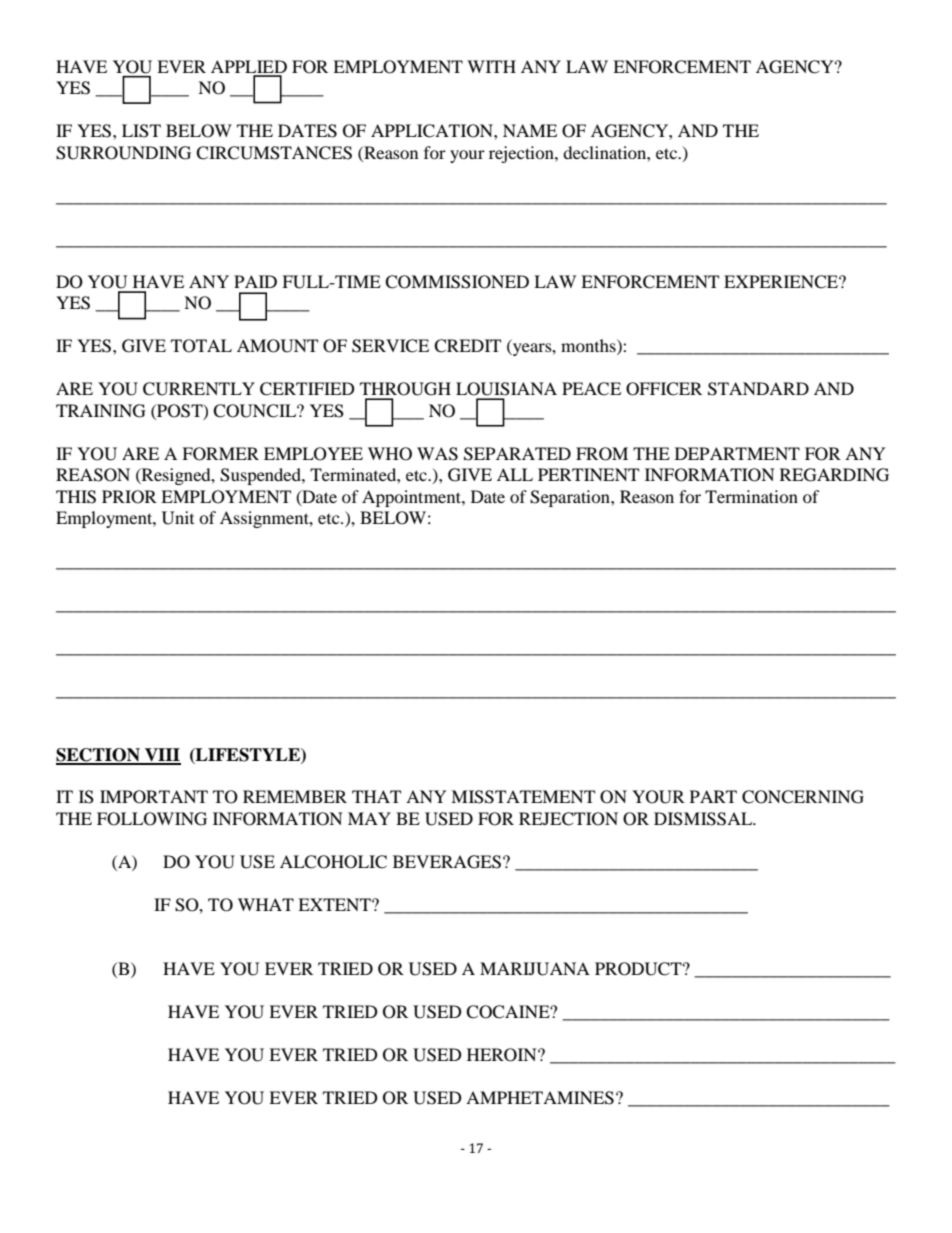 This image has height=1233, width=952. Describe the element at coordinates (178, 518) in the image. I see `Unit` at that location.
